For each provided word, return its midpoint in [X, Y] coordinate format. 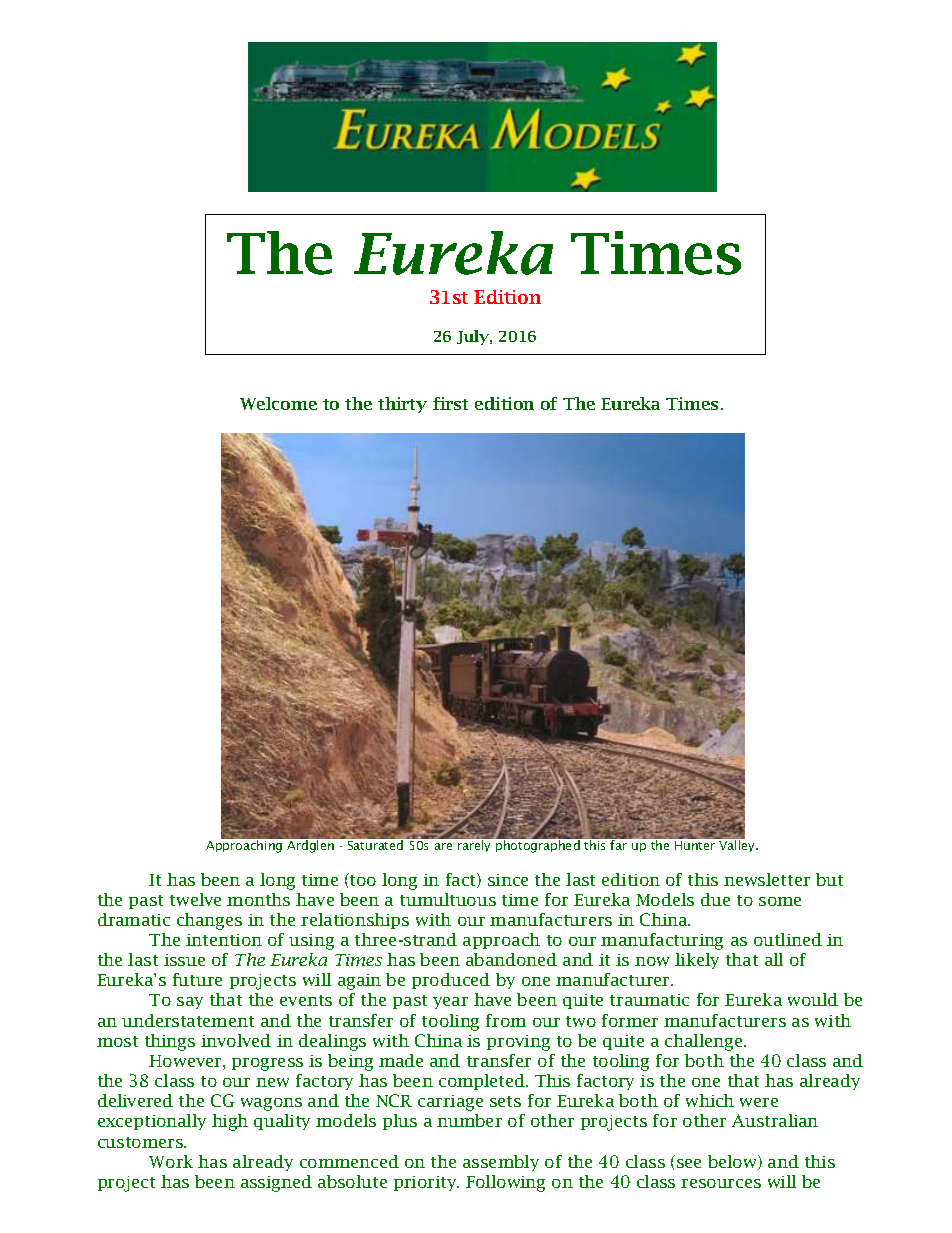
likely [697, 961]
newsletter [767, 879]
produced [451, 981]
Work [171, 1161]
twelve [195, 899]
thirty [402, 405]
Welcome [278, 403]
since [508, 880]
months [258, 899]
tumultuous [448, 899]
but [829, 879]
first [450, 403]
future [197, 979]
